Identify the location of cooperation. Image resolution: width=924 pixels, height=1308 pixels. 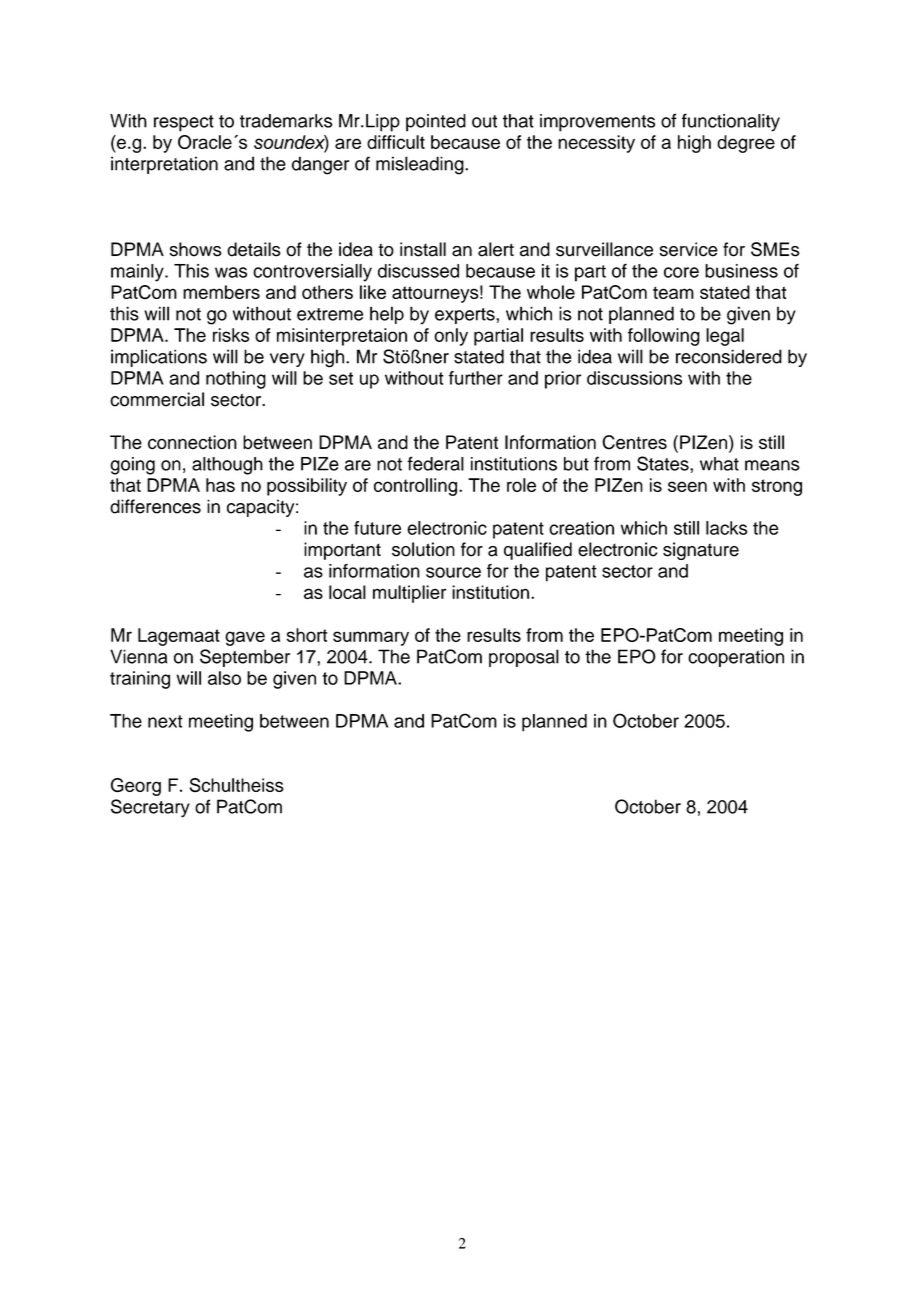
(736, 658).
